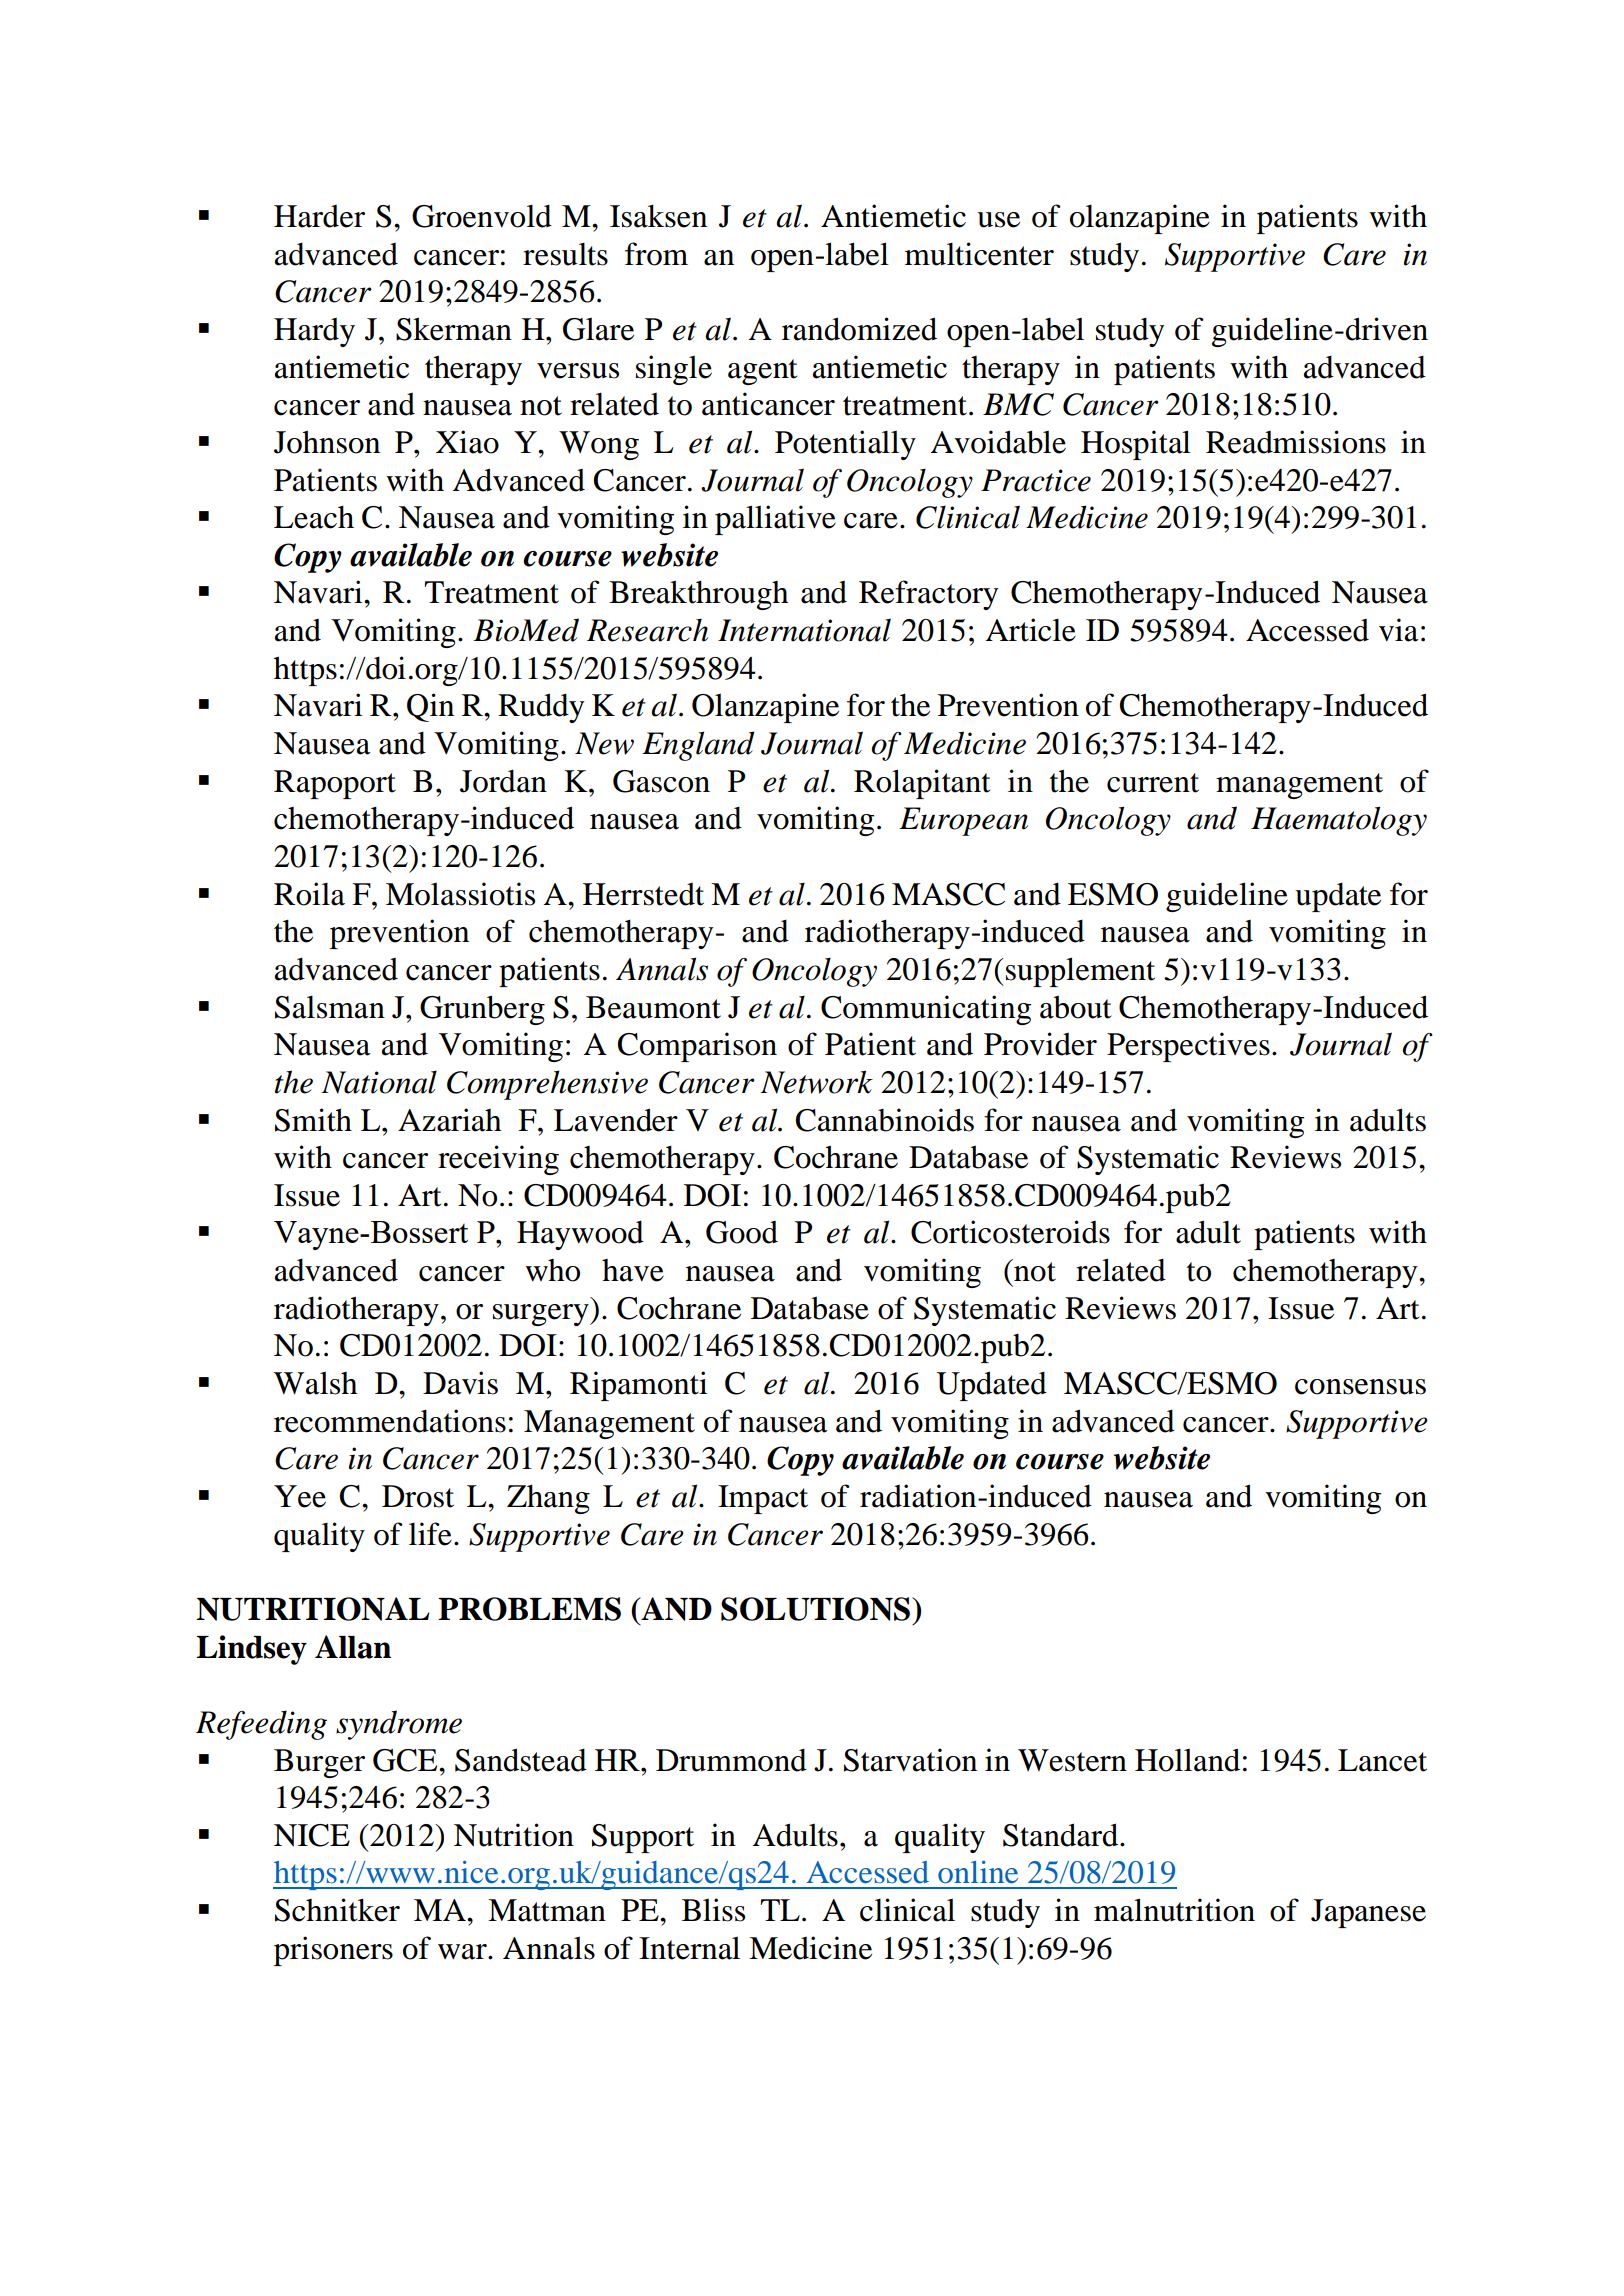 The image size is (1624, 2296). What do you see at coordinates (319, 216) in the screenshot?
I see `Harder` at bounding box center [319, 216].
